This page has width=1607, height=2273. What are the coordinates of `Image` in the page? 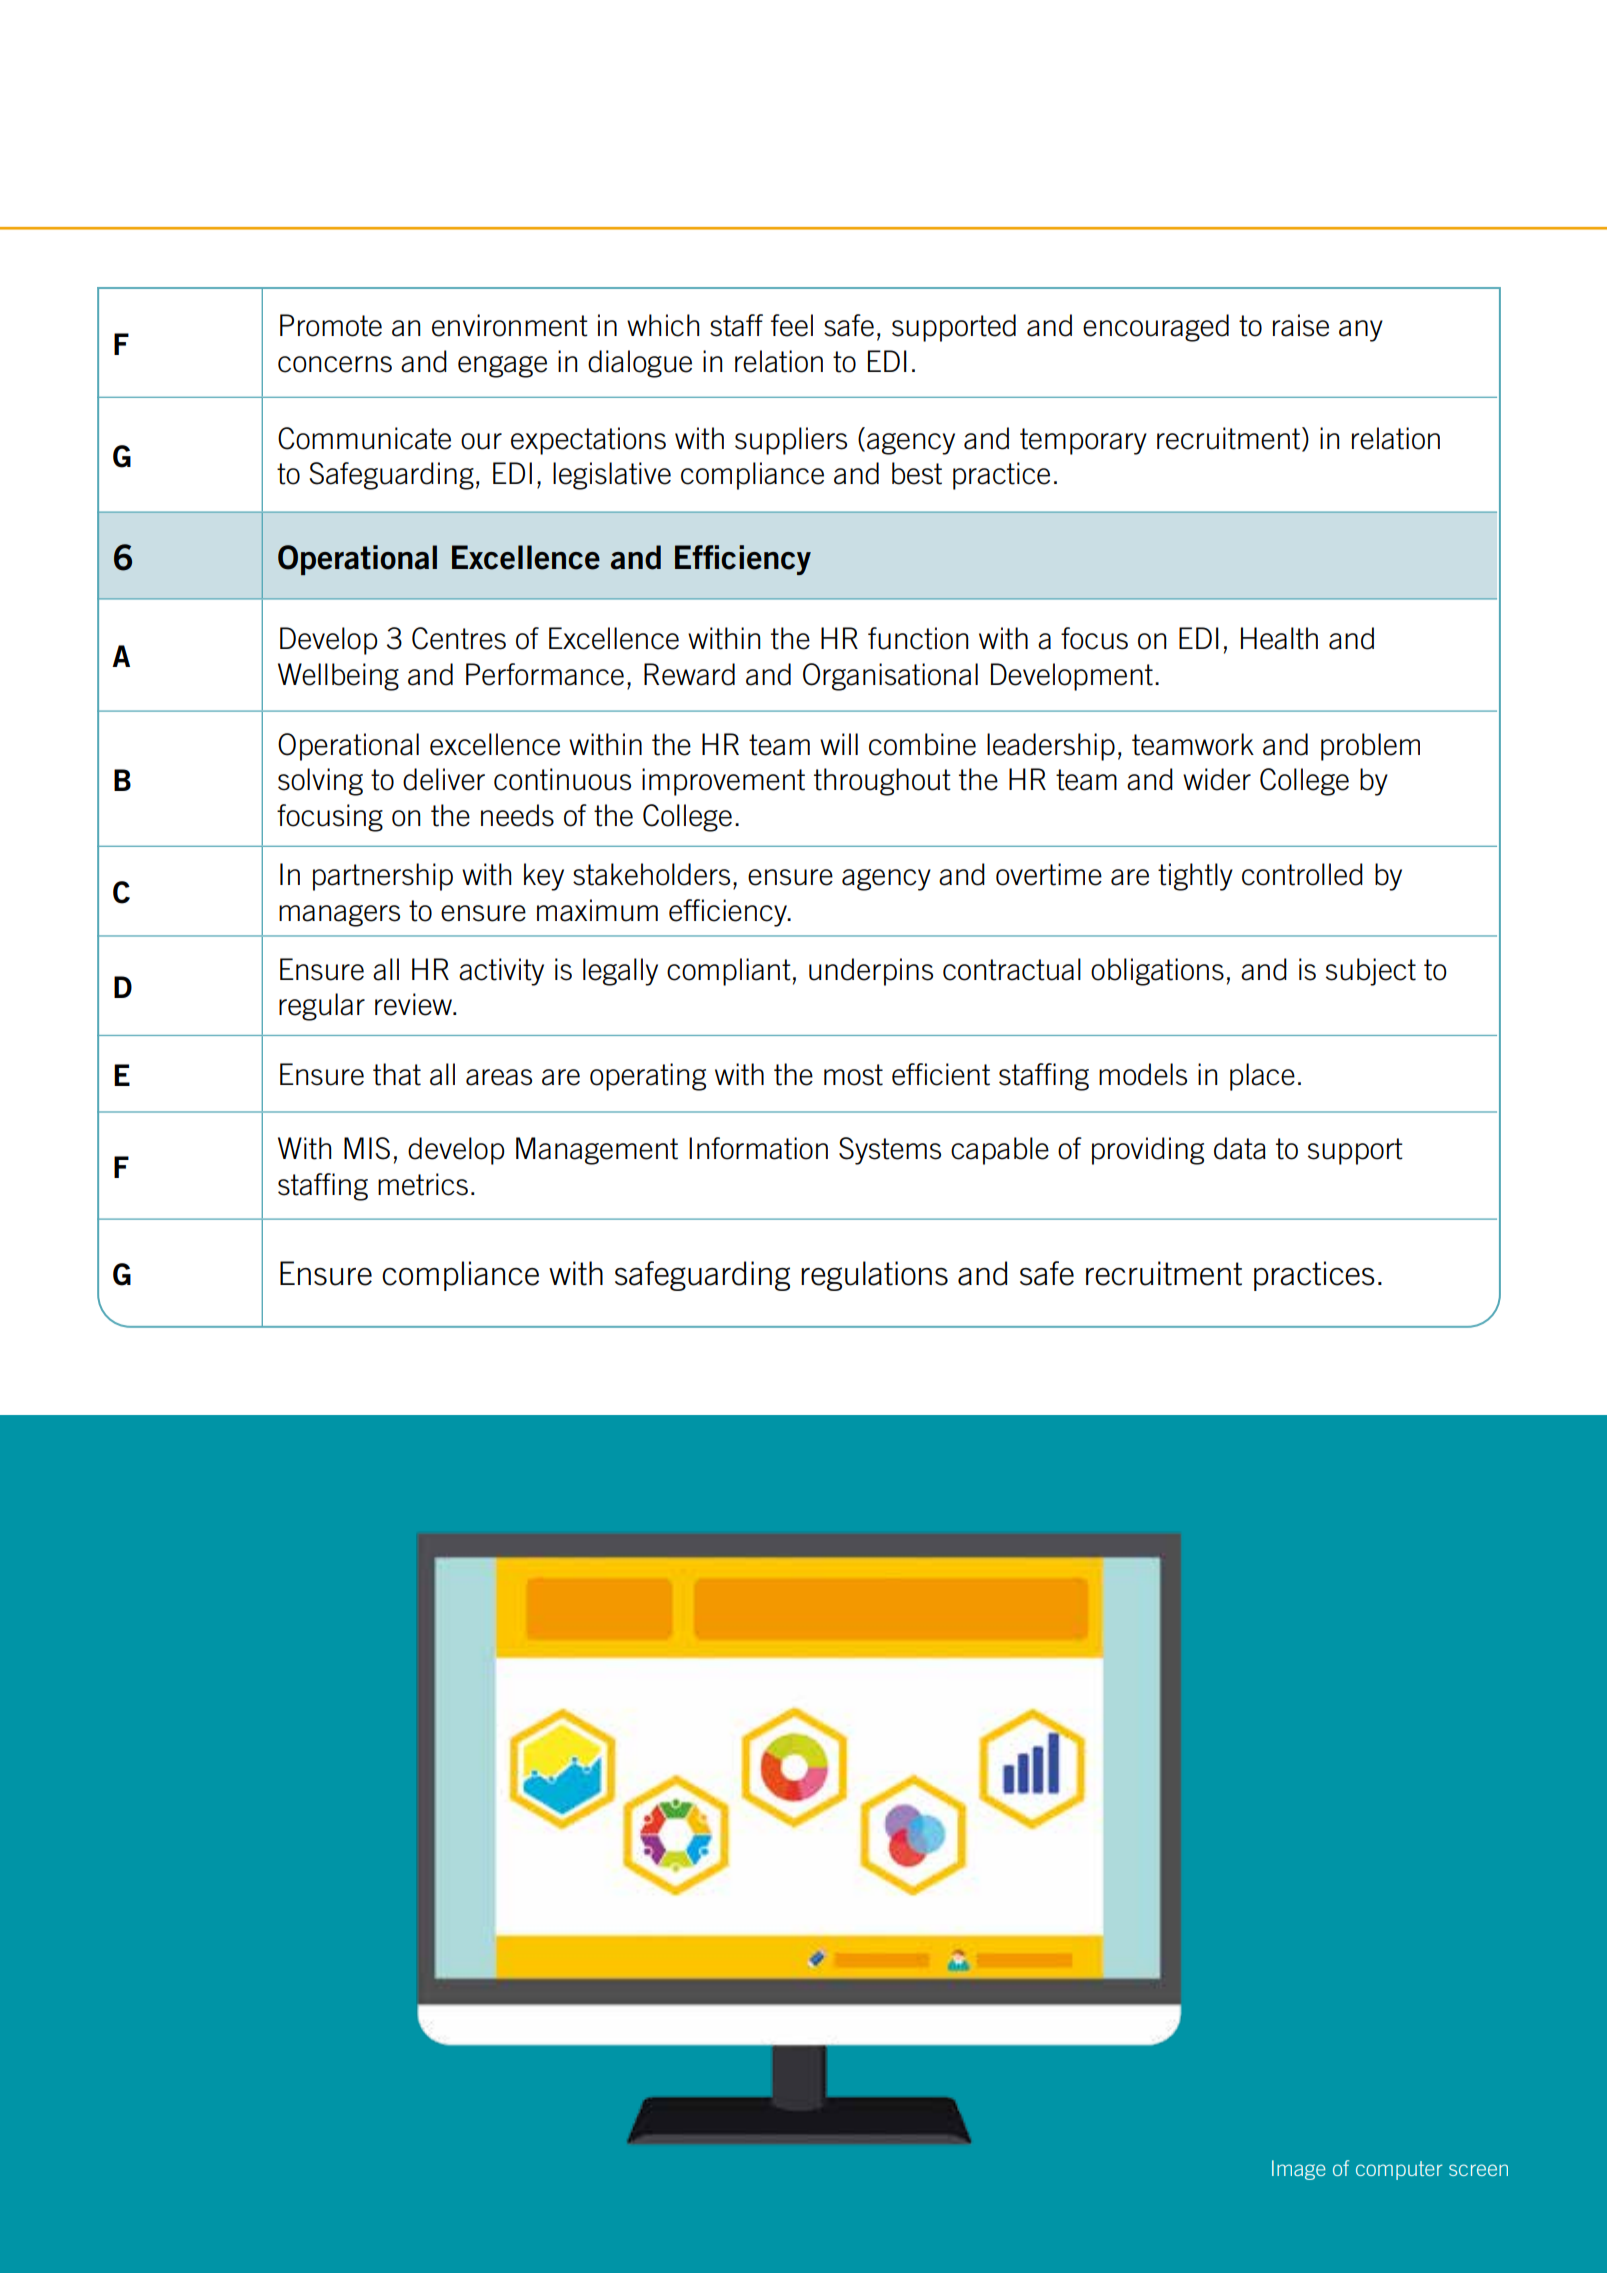 It's located at (1299, 2170).
